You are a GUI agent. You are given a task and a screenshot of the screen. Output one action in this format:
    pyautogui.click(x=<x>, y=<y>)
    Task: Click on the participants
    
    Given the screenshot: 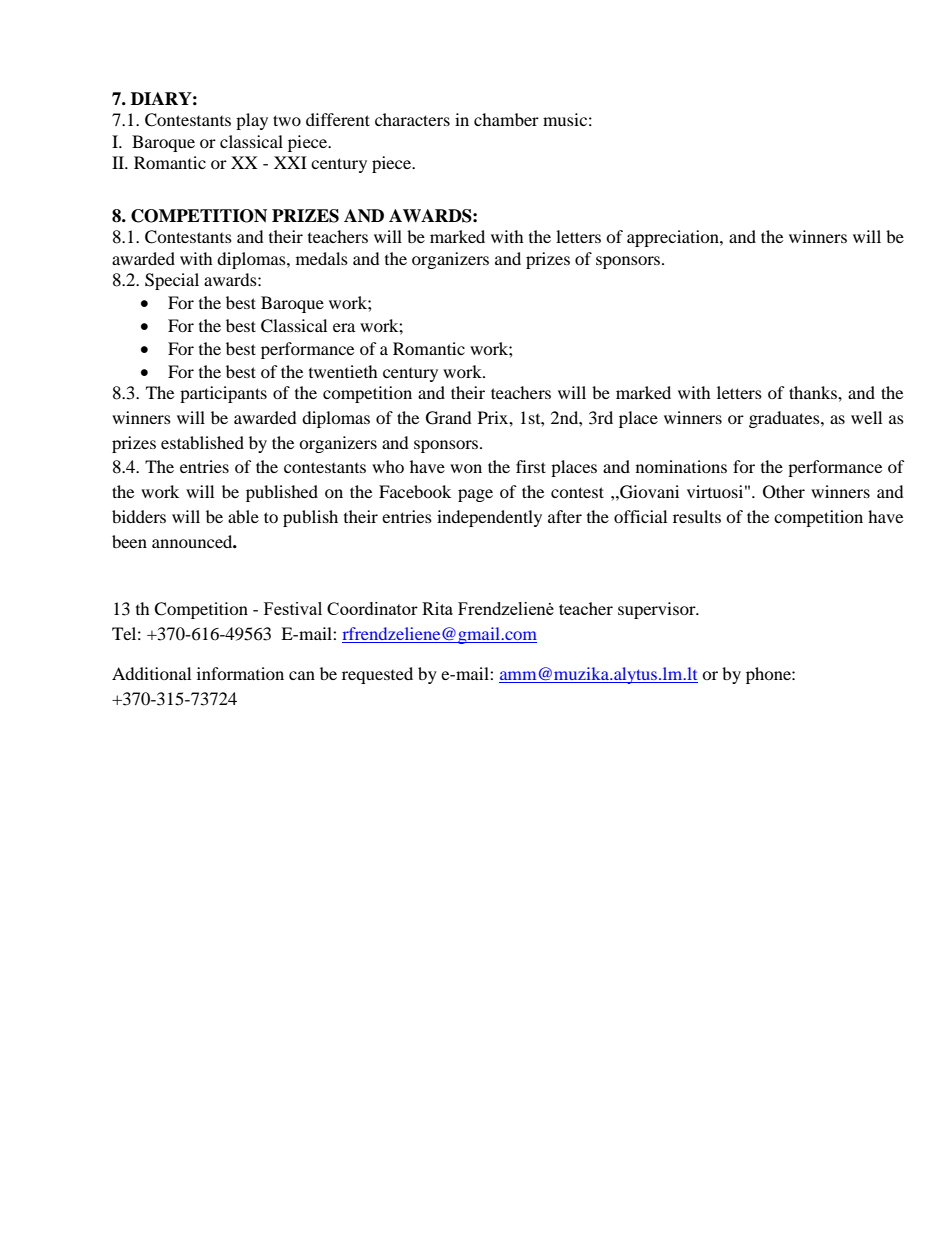 What is the action you would take?
    pyautogui.click(x=223, y=394)
